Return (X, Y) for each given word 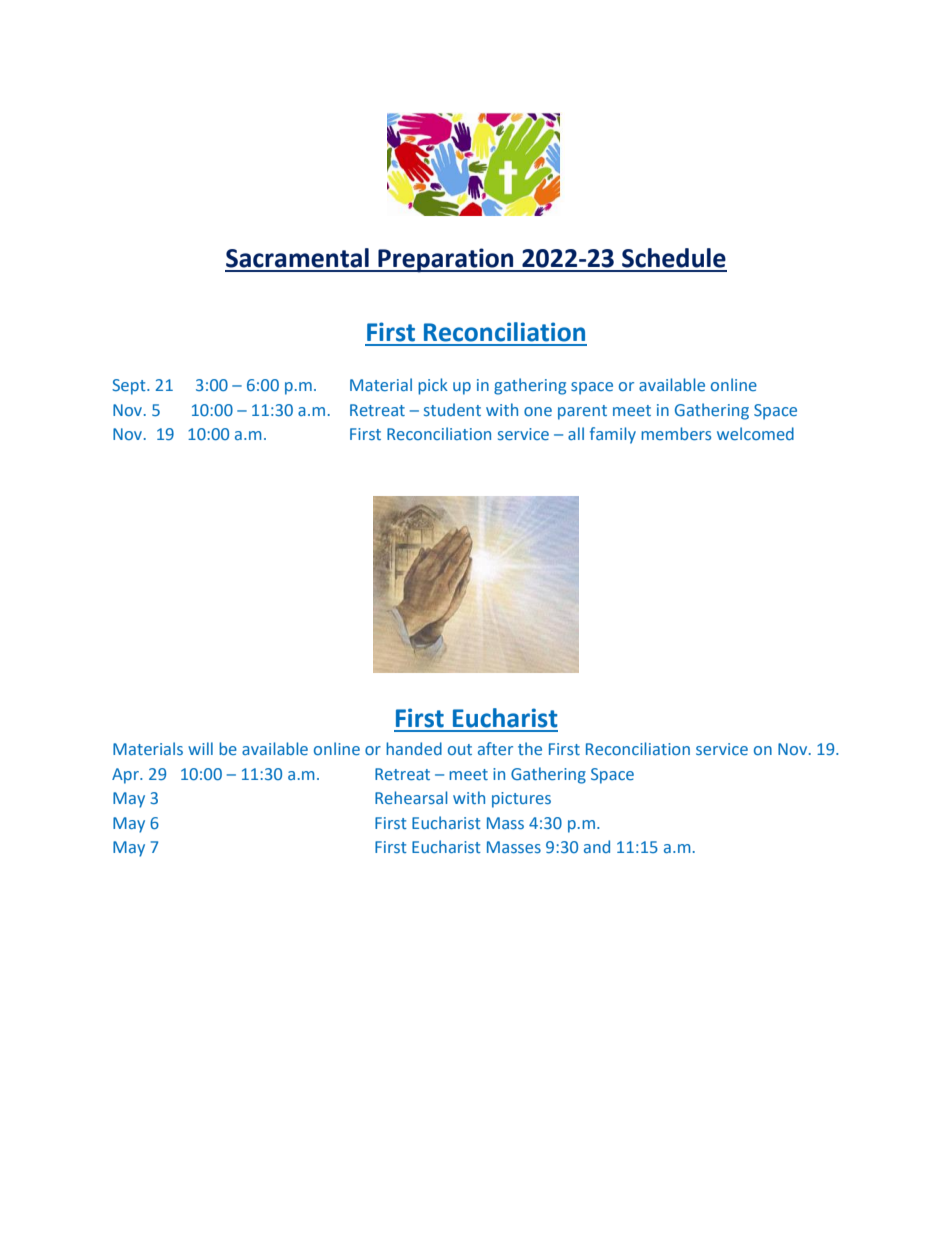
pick (433, 386)
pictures (521, 800)
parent (582, 412)
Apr (126, 776)
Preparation (446, 260)
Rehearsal (411, 797)
